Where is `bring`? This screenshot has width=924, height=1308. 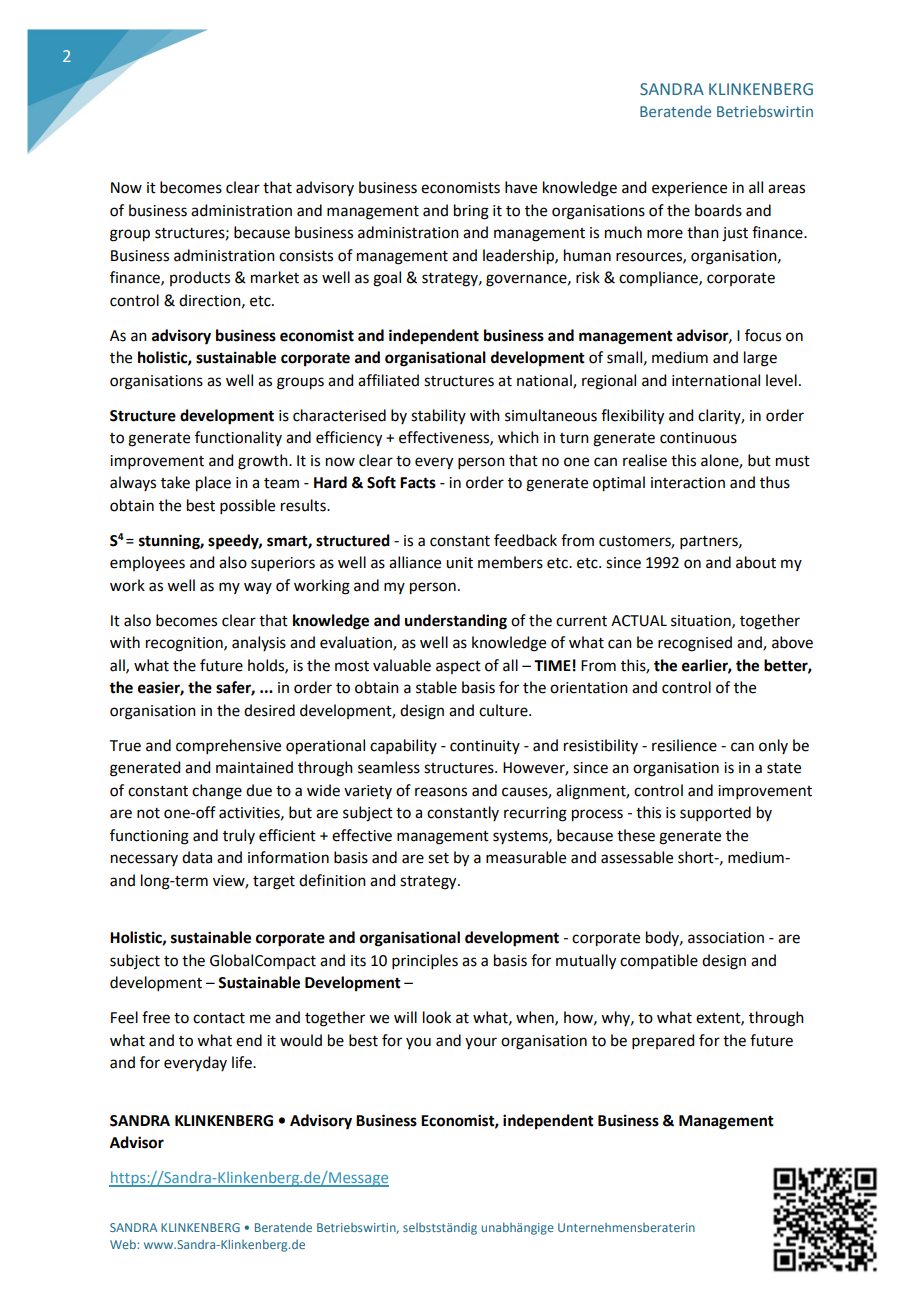 bring is located at coordinates (471, 212).
